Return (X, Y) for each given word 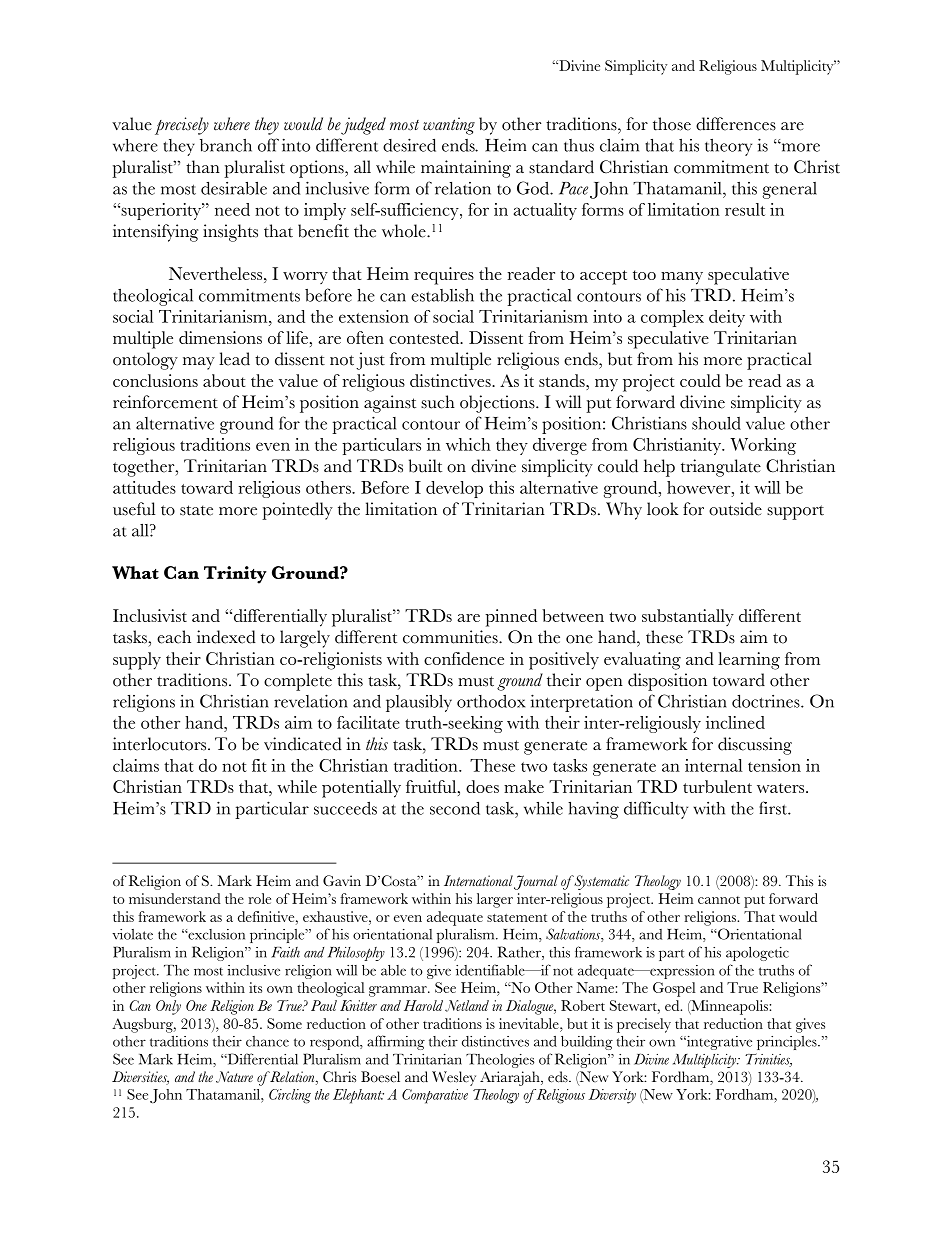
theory (728, 147)
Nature (234, 1077)
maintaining (466, 169)
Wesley (454, 1078)
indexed (226, 637)
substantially (688, 617)
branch (226, 145)
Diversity (612, 1096)
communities (451, 637)
